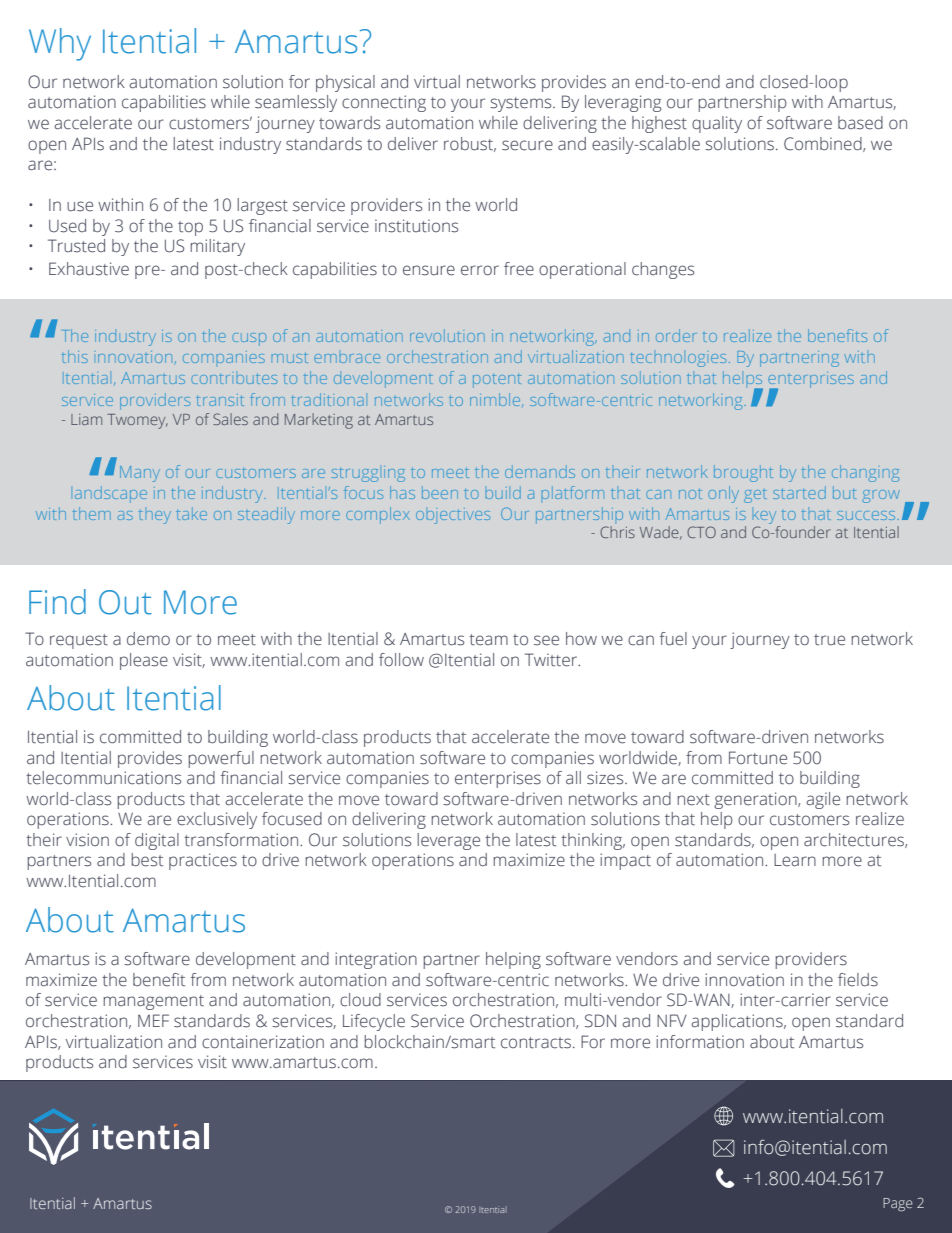 The image size is (952, 1233). What do you see at coordinates (60, 44) in the screenshot?
I see `Why` at bounding box center [60, 44].
